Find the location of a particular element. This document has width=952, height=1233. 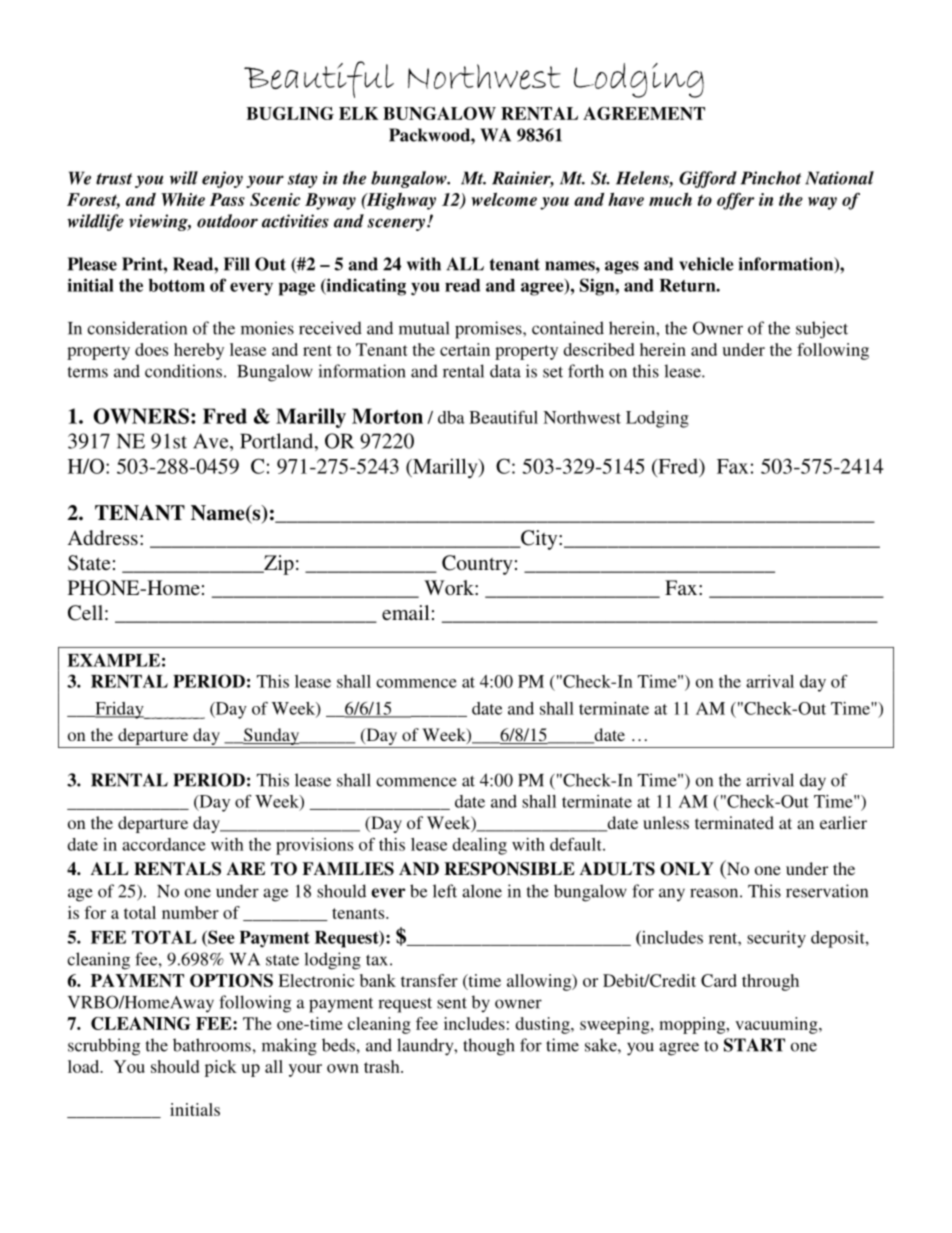

conditions is located at coordinates (183, 371).
